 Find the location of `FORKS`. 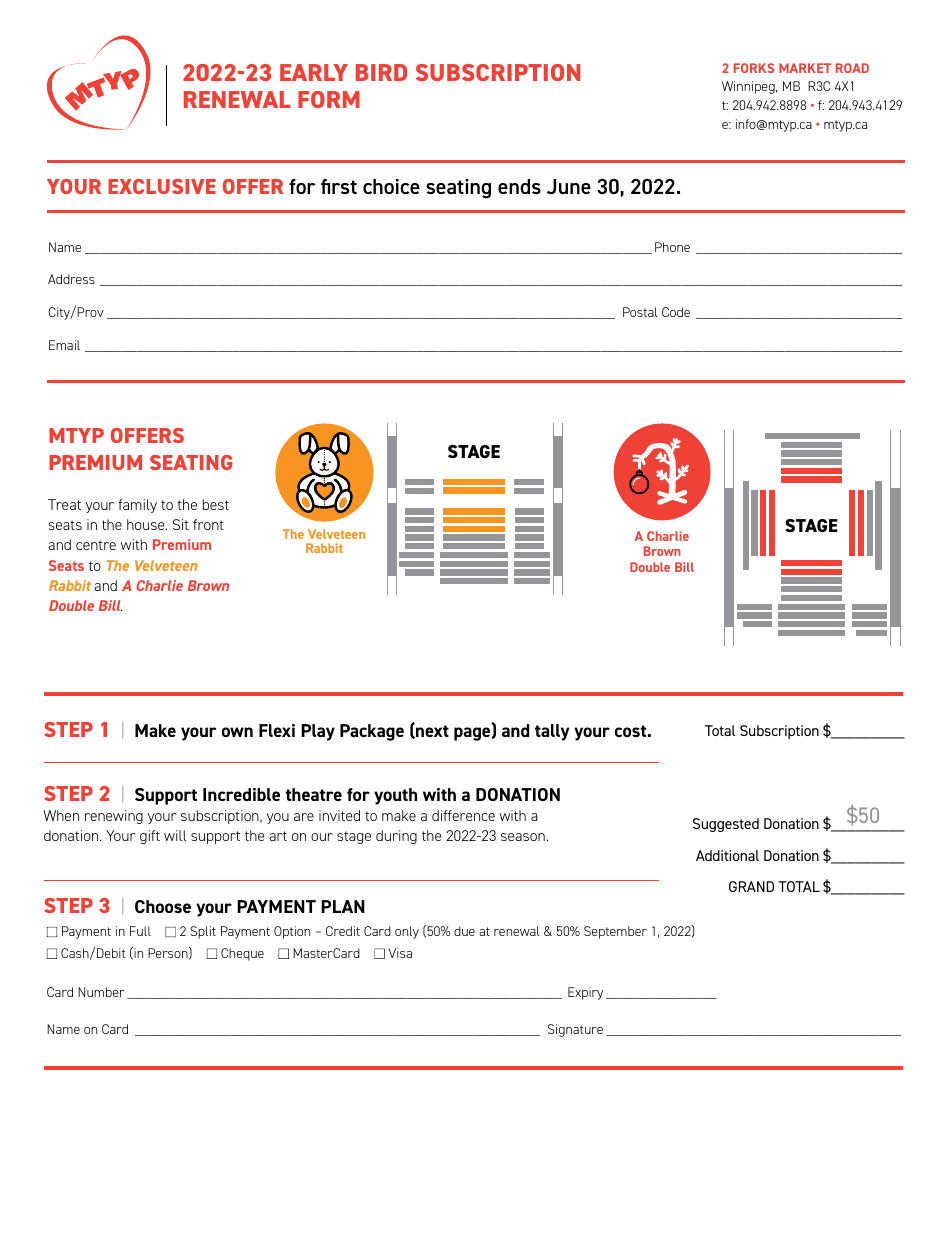

FORKS is located at coordinates (754, 68).
